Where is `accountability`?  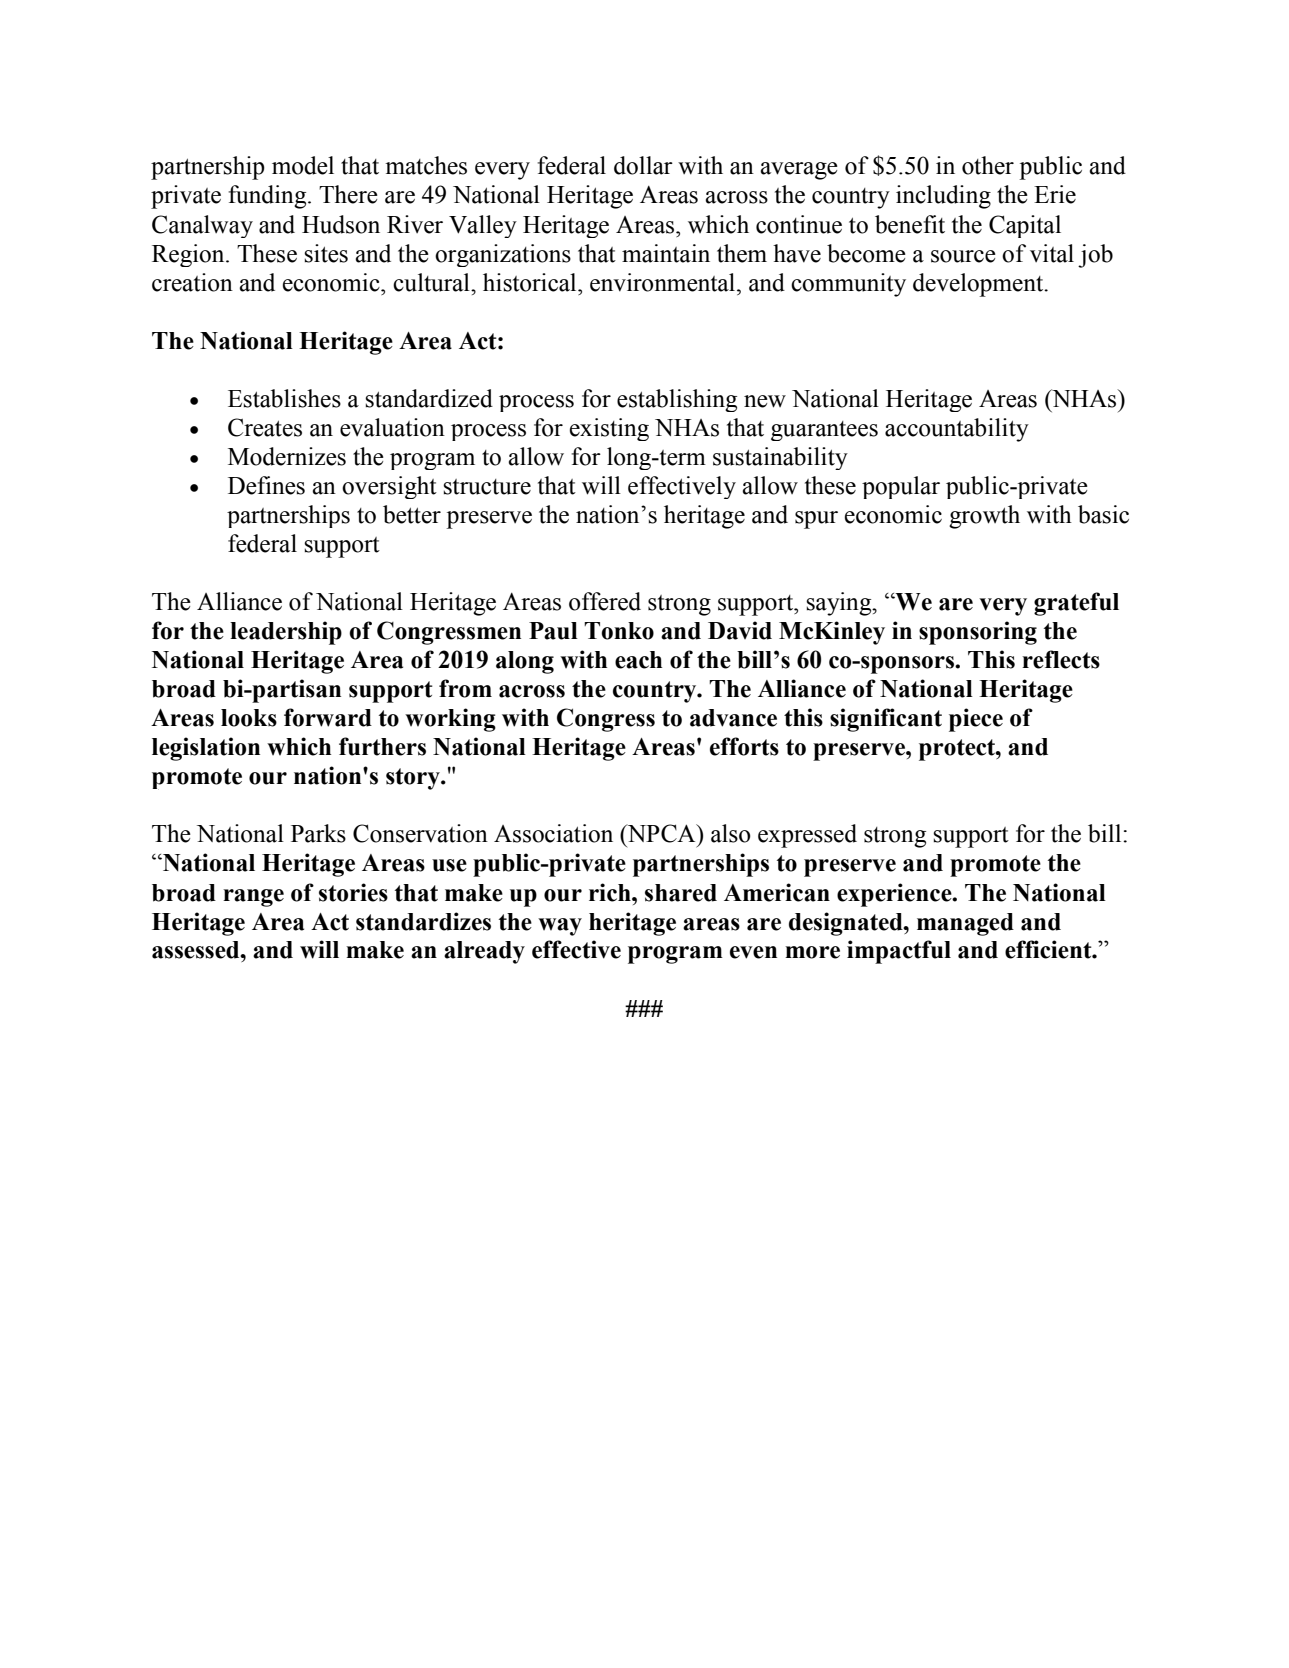
accountability is located at coordinates (957, 430).
